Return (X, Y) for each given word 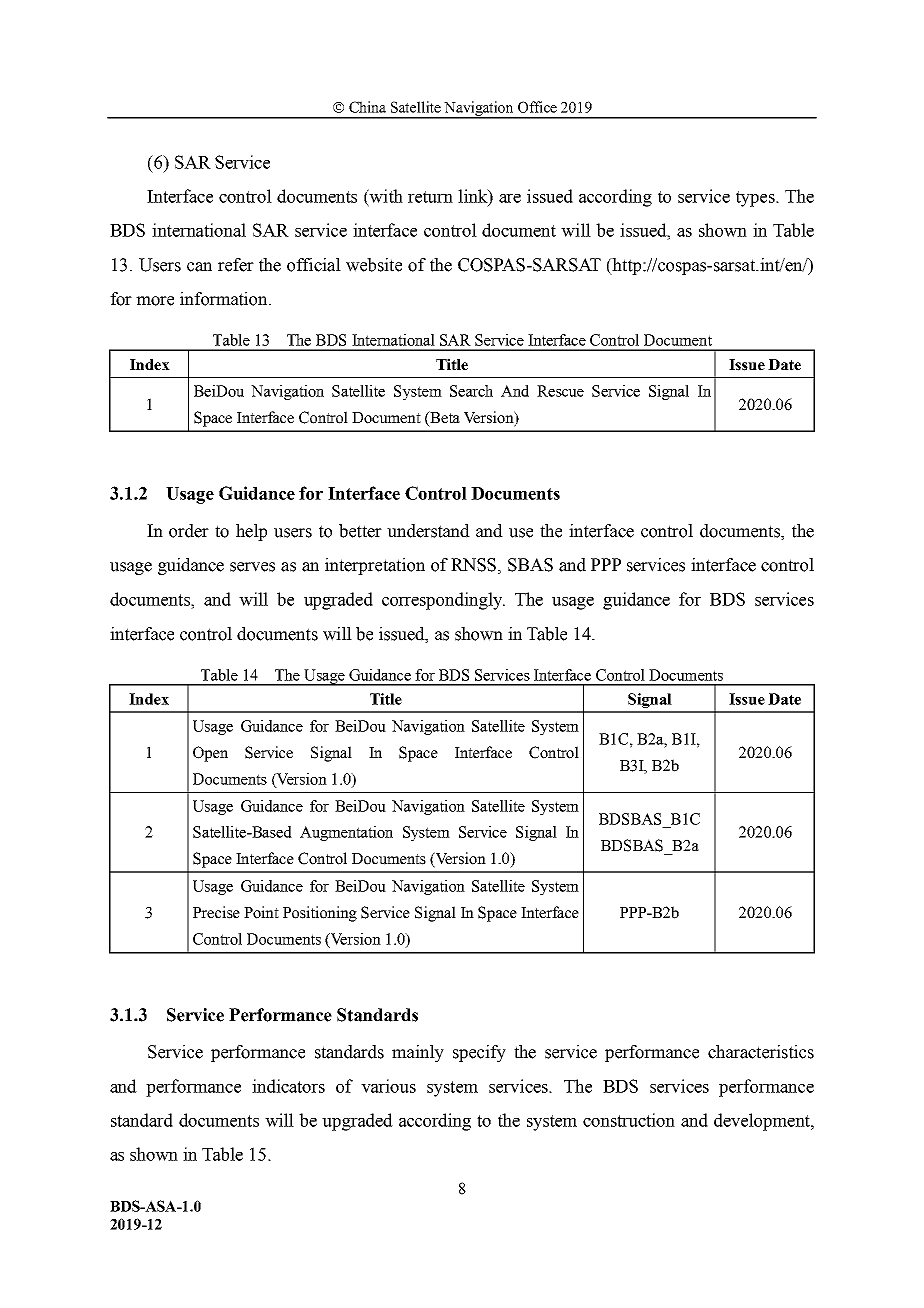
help (251, 532)
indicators (288, 1086)
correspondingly (443, 601)
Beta (444, 418)
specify (479, 1053)
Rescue (560, 391)
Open (210, 754)
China (367, 107)
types (756, 199)
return (430, 197)
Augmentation (346, 833)
